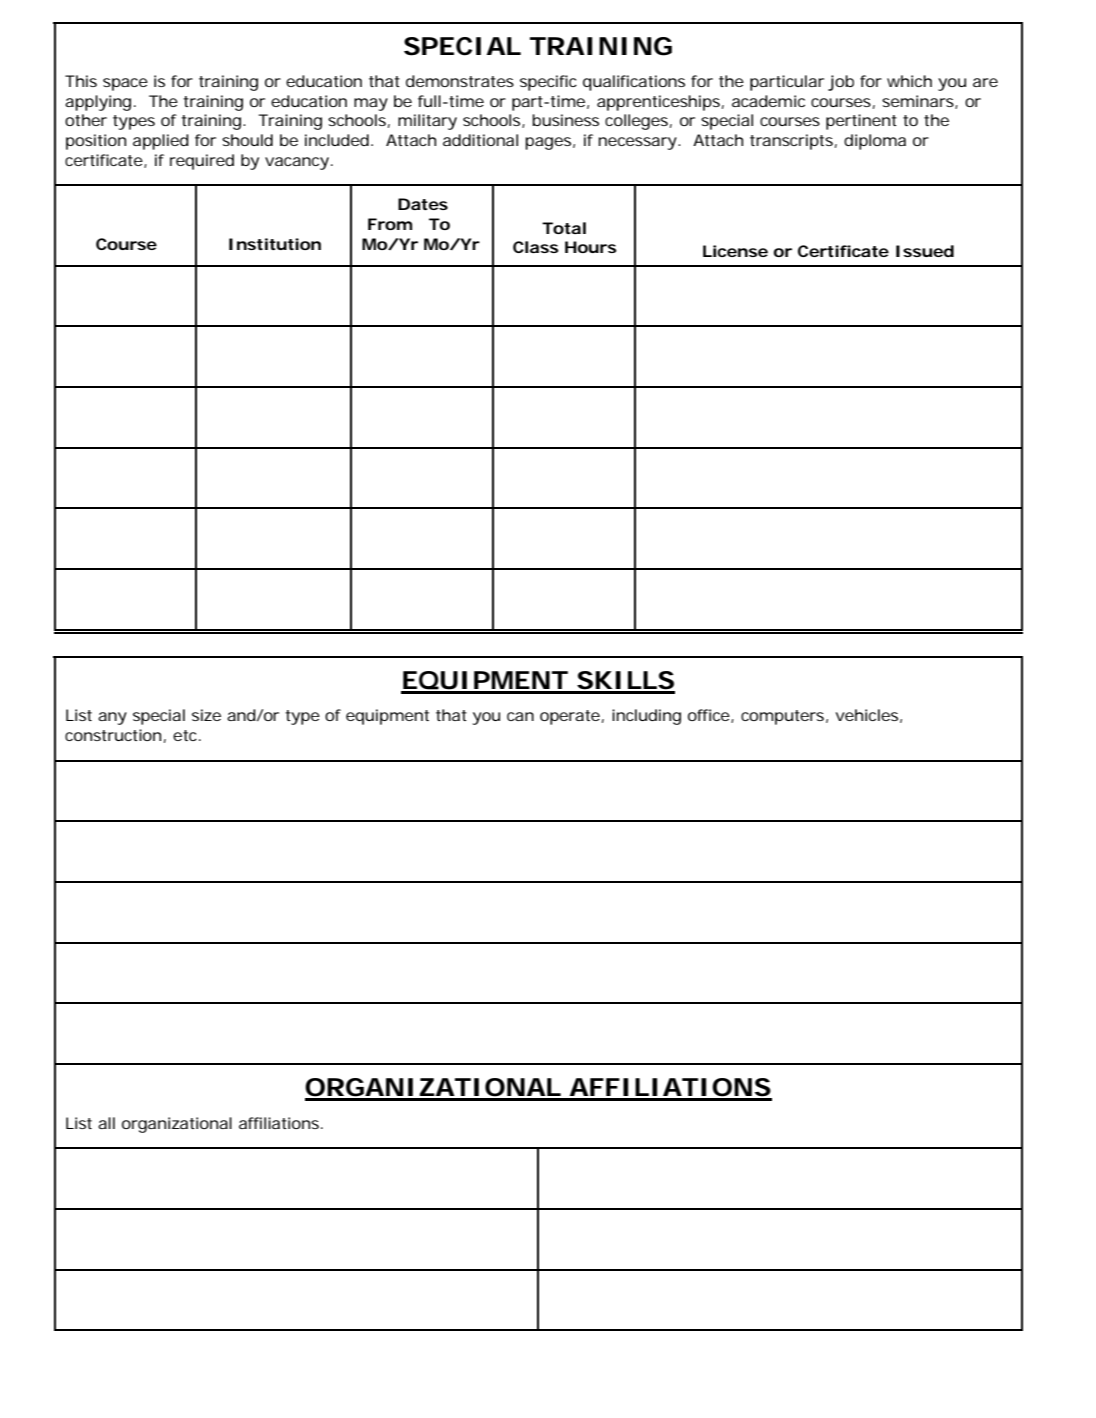  I want to click on applied, so click(161, 142).
